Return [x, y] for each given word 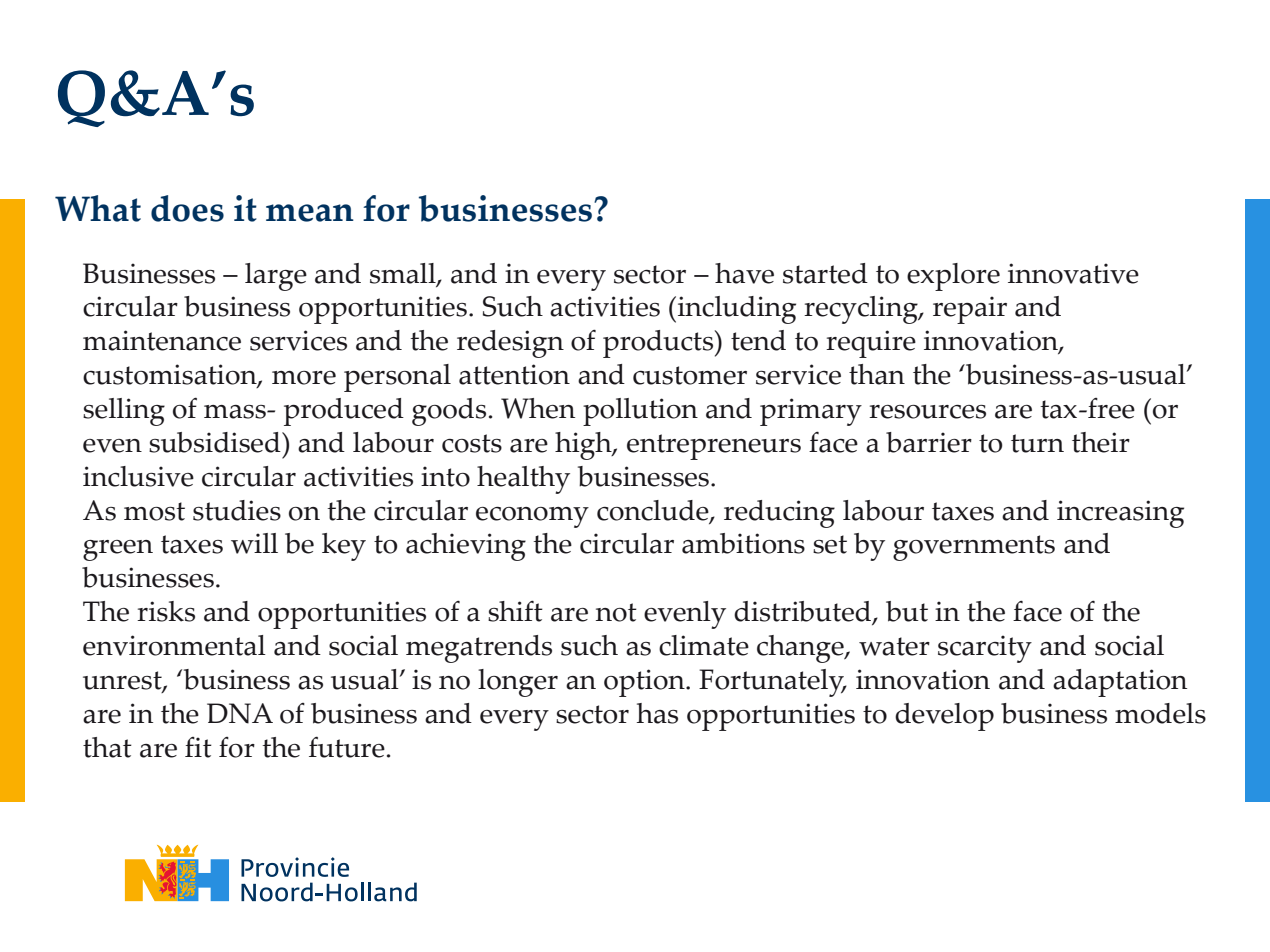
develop [944, 717]
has [657, 713]
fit [198, 747]
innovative [1073, 273]
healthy [523, 480]
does [187, 208]
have [744, 273]
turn [1037, 443]
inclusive [138, 476]
